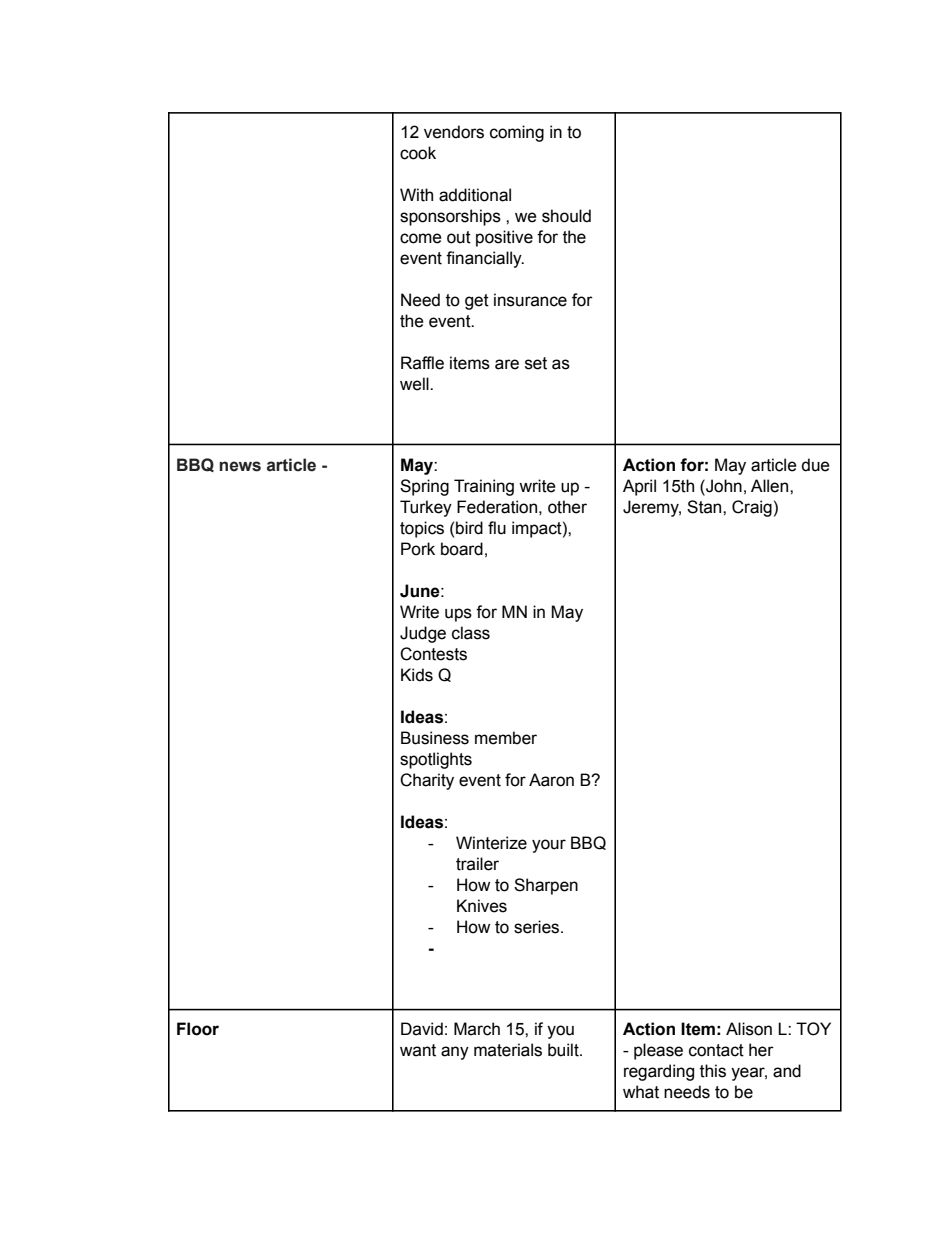 This document has width=952, height=1233. What do you see at coordinates (566, 216) in the document?
I see `should` at bounding box center [566, 216].
